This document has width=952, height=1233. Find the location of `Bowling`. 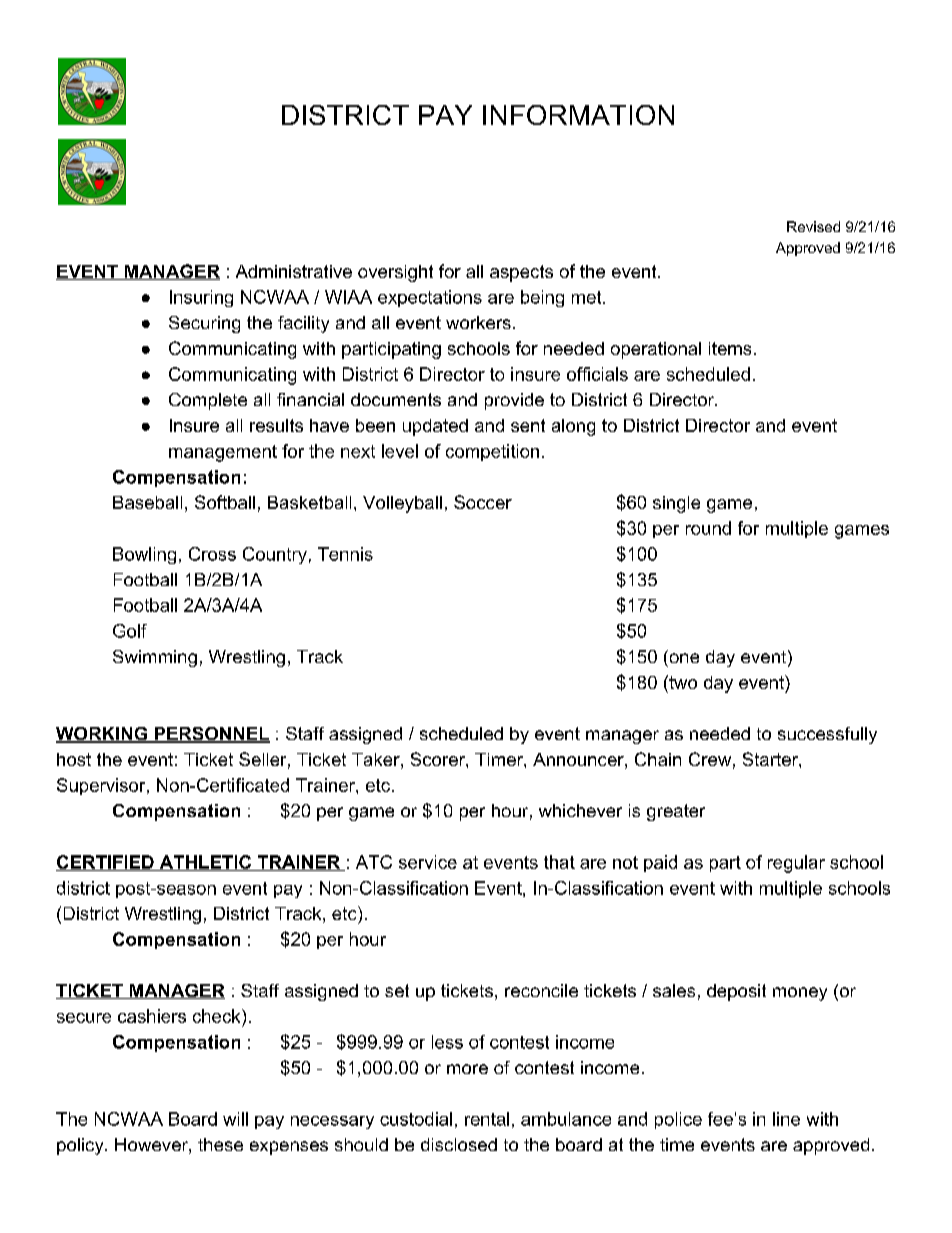

Bowling is located at coordinates (144, 555).
